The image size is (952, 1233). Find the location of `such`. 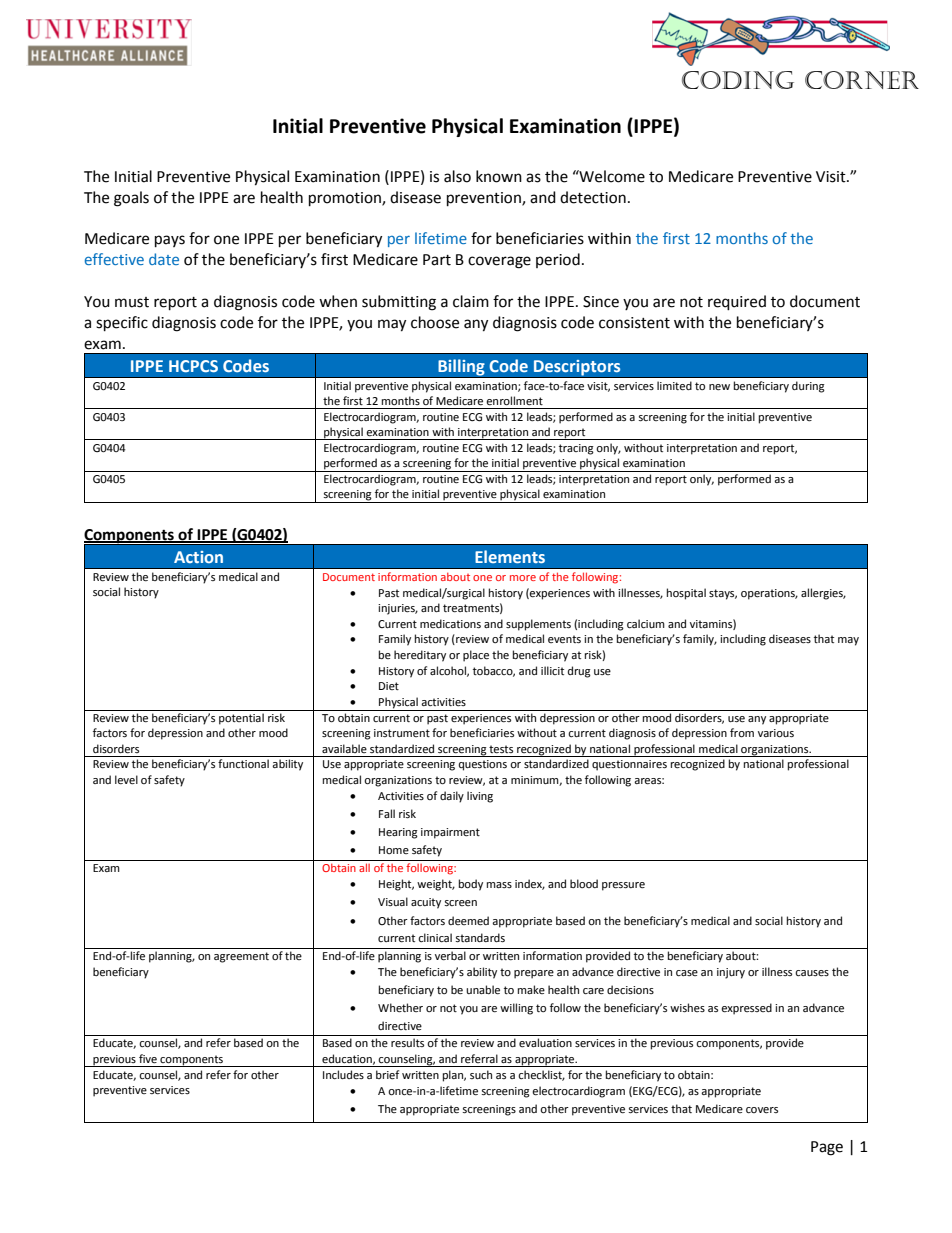

such is located at coordinates (481, 1074).
